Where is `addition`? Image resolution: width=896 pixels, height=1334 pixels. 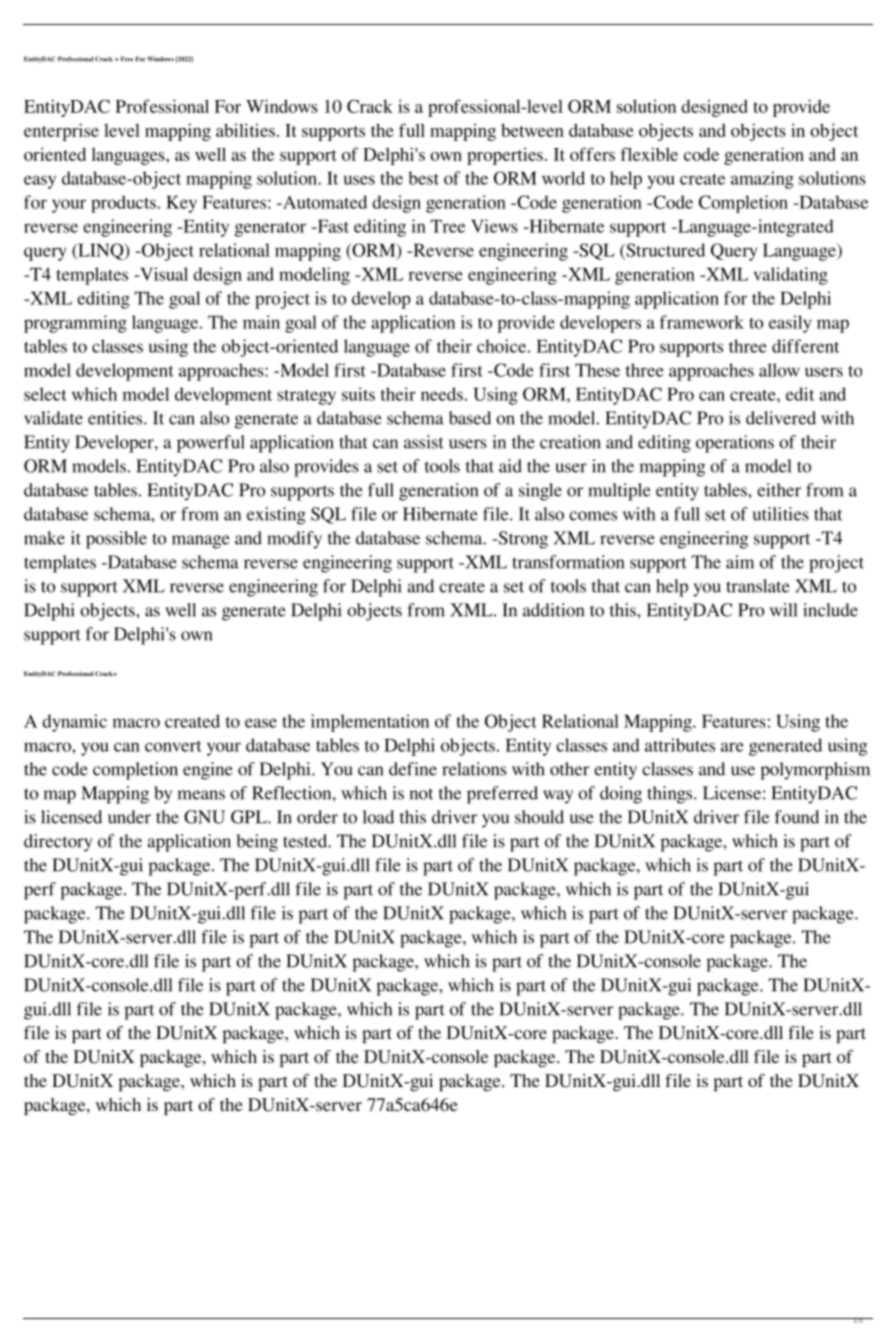
addition is located at coordinates (553, 610).
